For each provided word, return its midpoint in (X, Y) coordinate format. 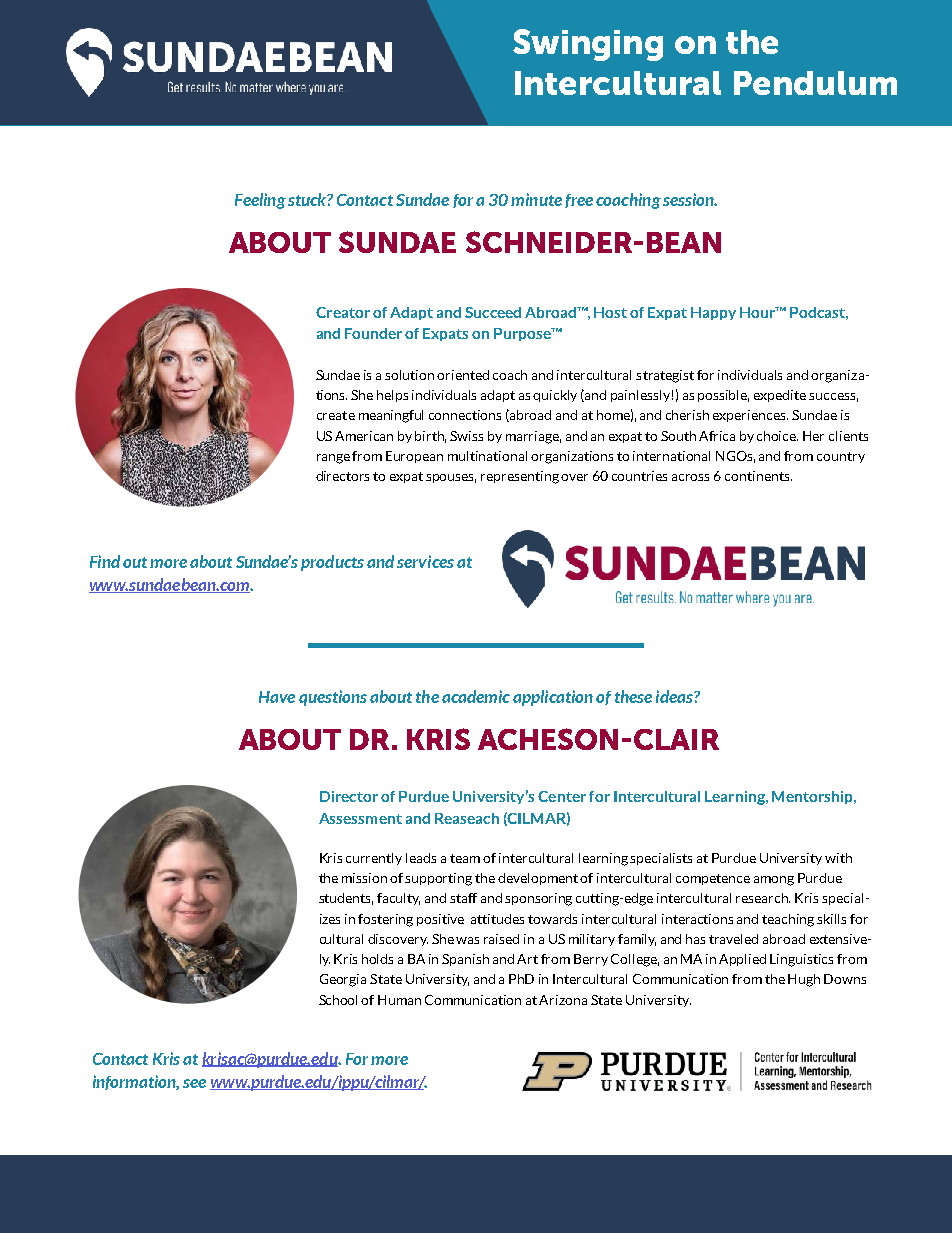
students (346, 899)
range (333, 459)
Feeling (260, 201)
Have (277, 697)
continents (758, 476)
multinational (487, 456)
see (194, 1083)
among (774, 881)
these (633, 696)
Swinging (588, 45)
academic (476, 696)
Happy (713, 313)
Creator (343, 312)
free (579, 201)
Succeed (493, 312)
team (465, 858)
